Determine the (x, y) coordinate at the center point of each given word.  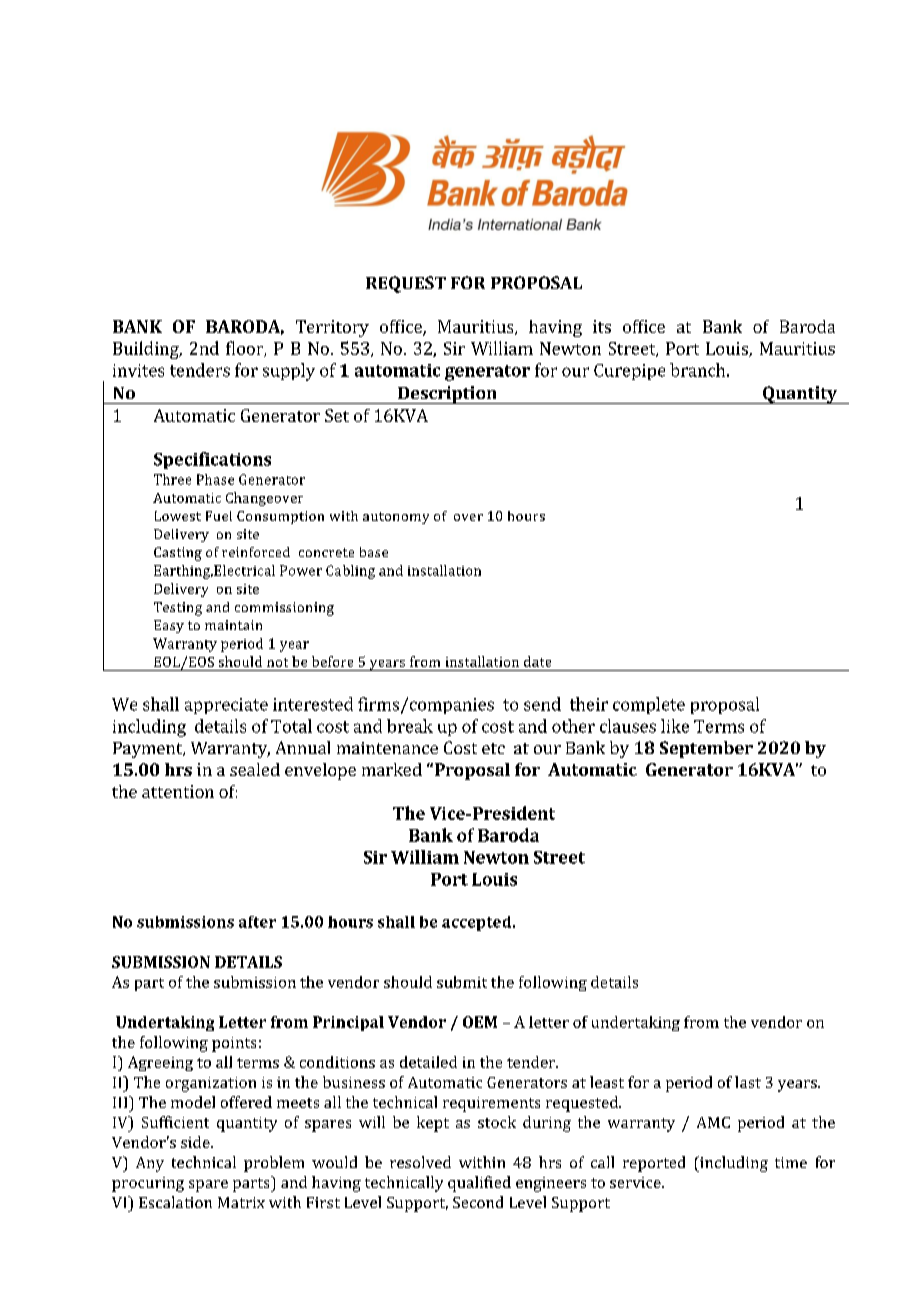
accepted (478, 923)
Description (447, 395)
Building (147, 350)
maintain (233, 625)
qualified (479, 1184)
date (537, 661)
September (706, 749)
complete (649, 705)
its (602, 326)
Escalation (175, 1202)
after (257, 922)
